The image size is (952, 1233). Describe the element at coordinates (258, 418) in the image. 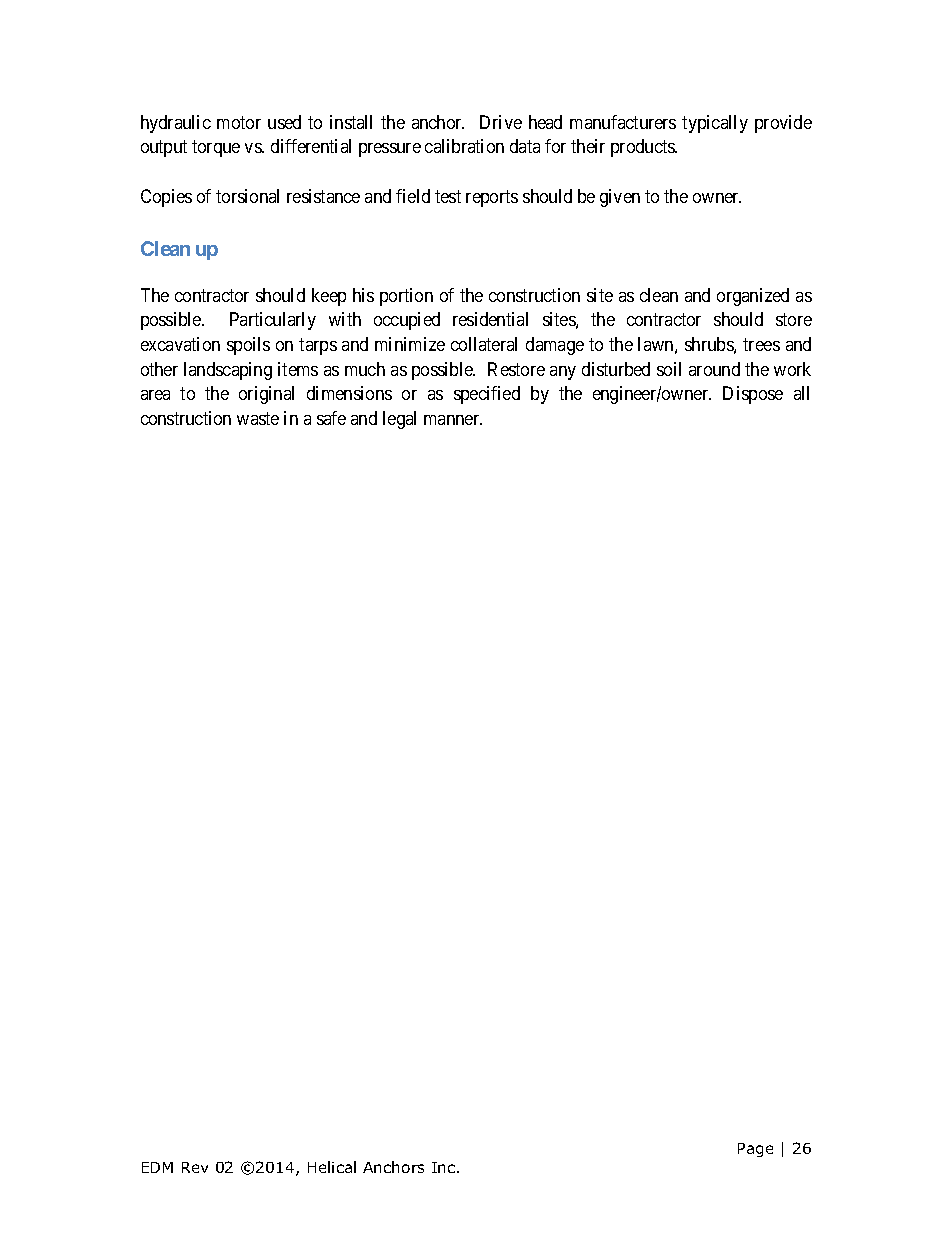

I see `waste` at that location.
